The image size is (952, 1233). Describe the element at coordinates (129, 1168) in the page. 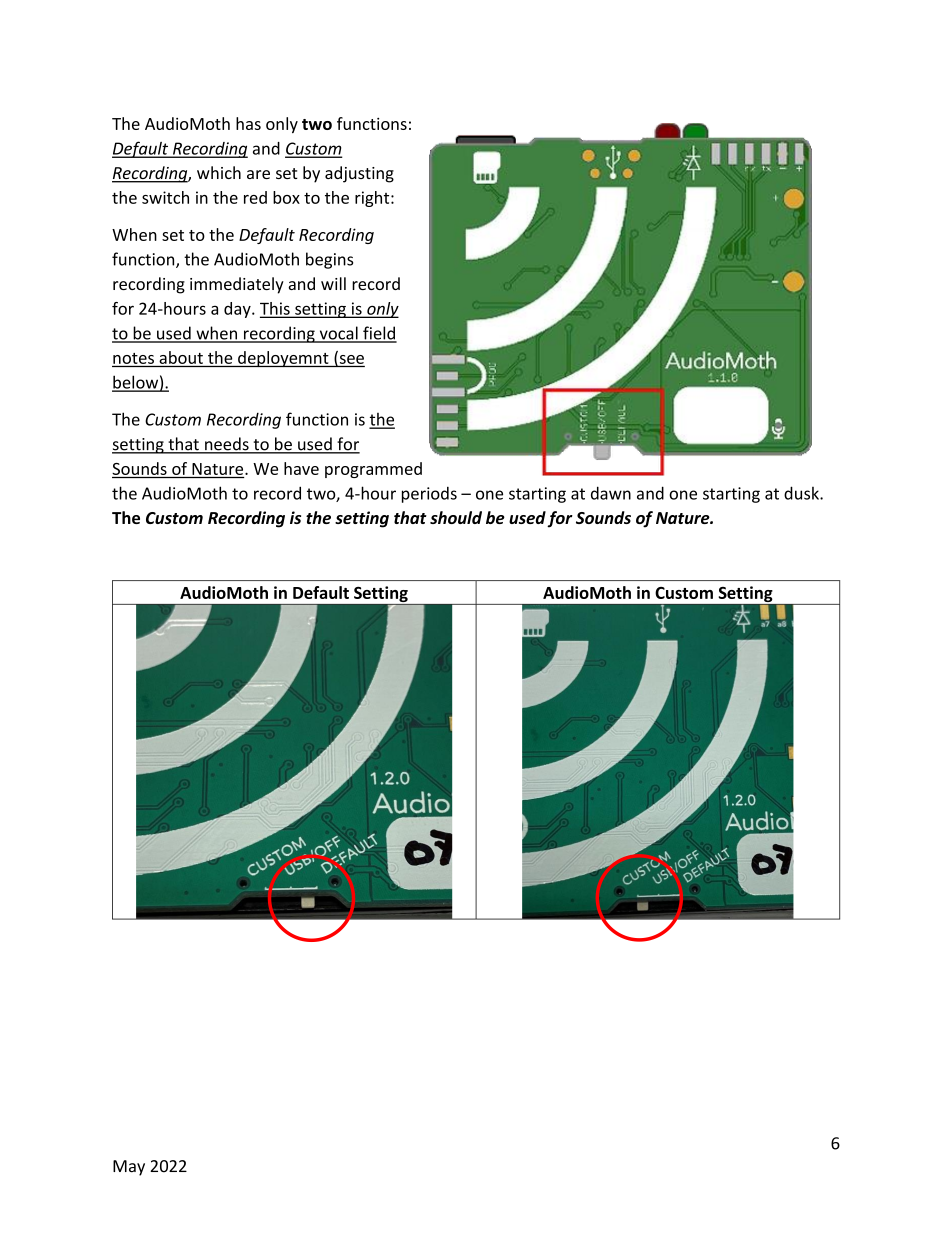

I see `May` at that location.
